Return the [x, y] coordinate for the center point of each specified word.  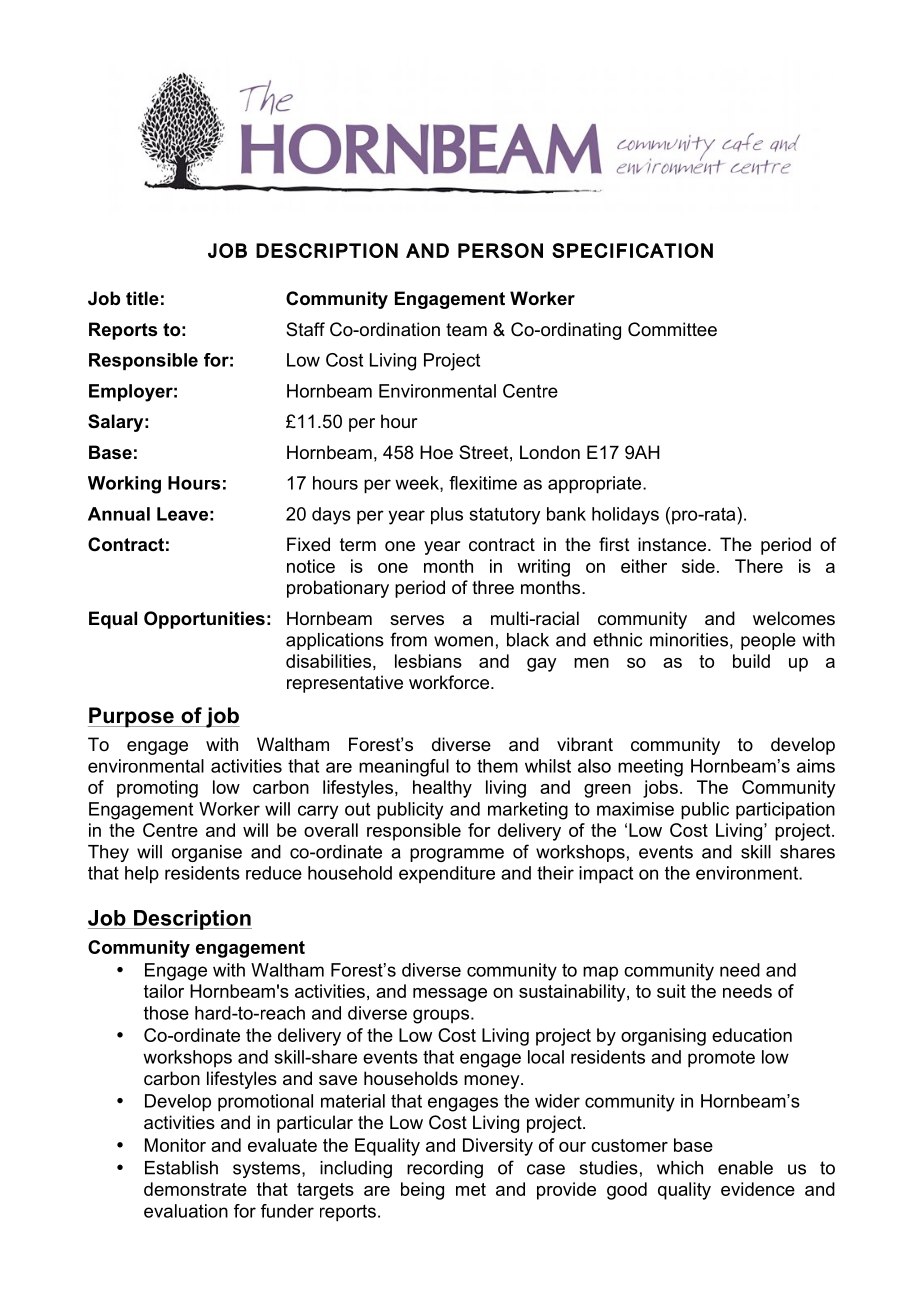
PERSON [500, 250]
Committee [672, 329]
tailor [164, 991]
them [497, 766]
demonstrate [195, 1189]
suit [671, 991]
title [142, 298]
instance [672, 544]
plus [447, 516]
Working [124, 485]
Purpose [132, 717]
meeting [650, 768]
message [450, 995]
